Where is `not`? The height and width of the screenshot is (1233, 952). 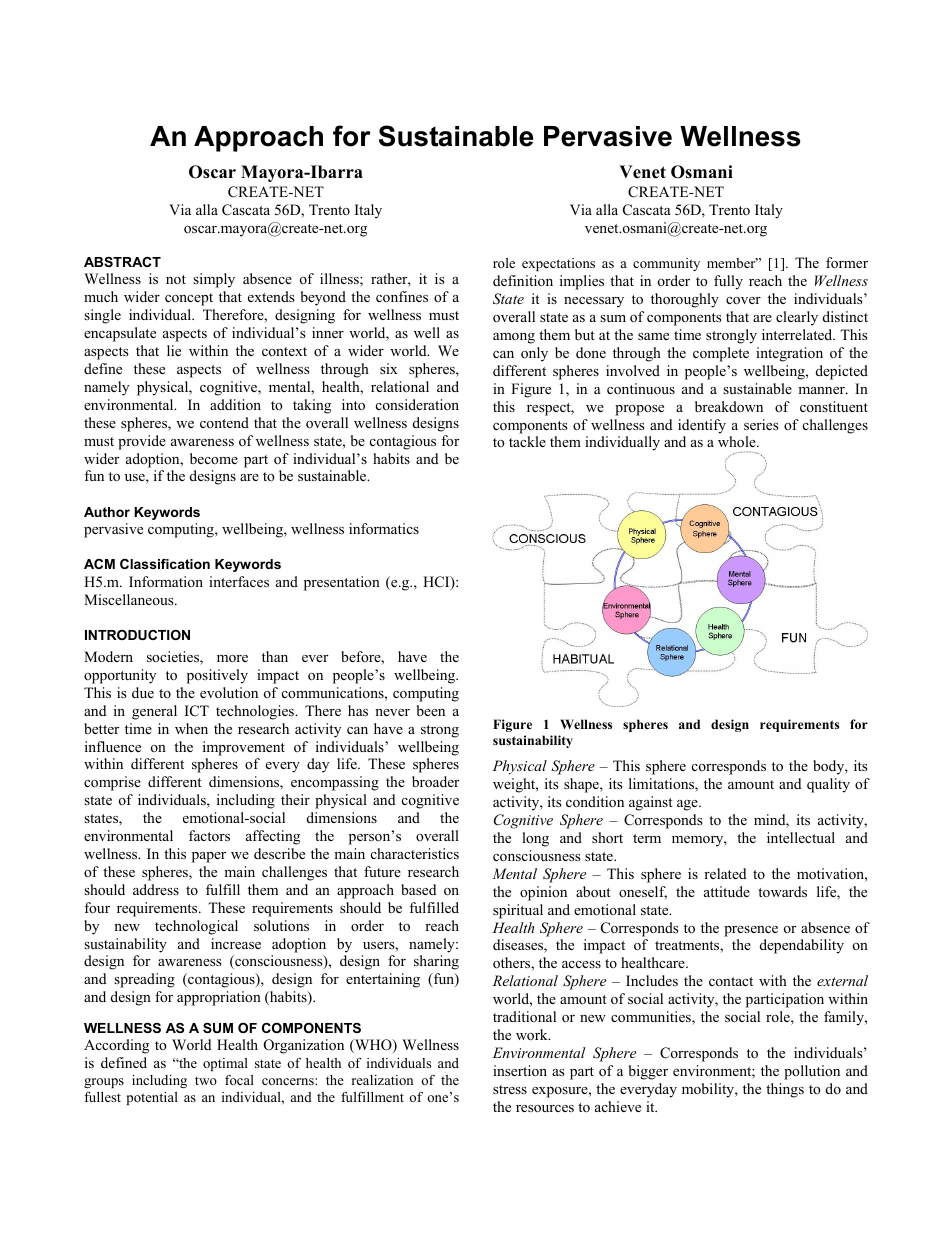
not is located at coordinates (176, 279).
